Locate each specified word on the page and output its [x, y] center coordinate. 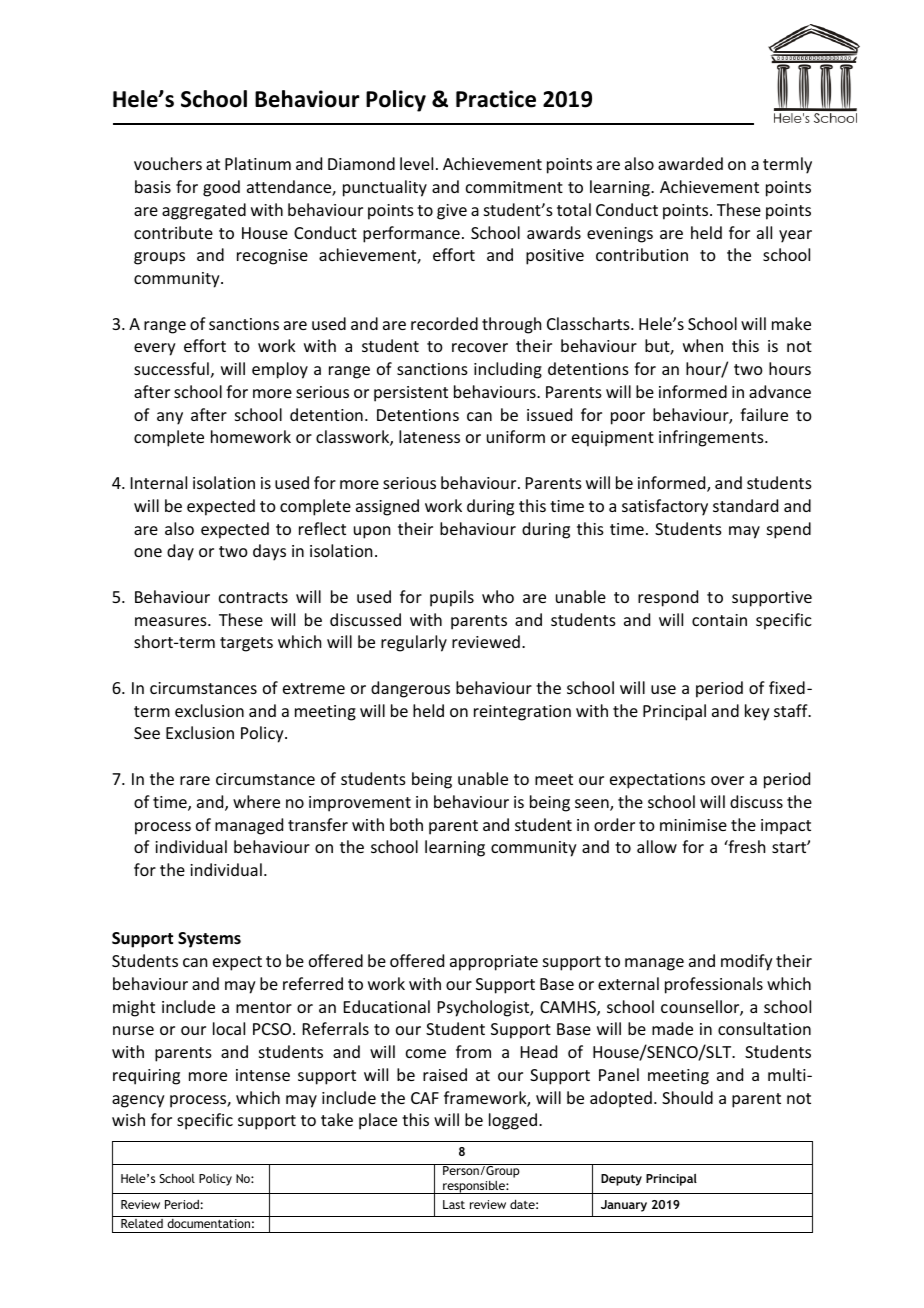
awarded [690, 163]
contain [719, 620]
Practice [496, 99]
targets [246, 644]
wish [128, 1119]
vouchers [168, 163]
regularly [414, 643]
